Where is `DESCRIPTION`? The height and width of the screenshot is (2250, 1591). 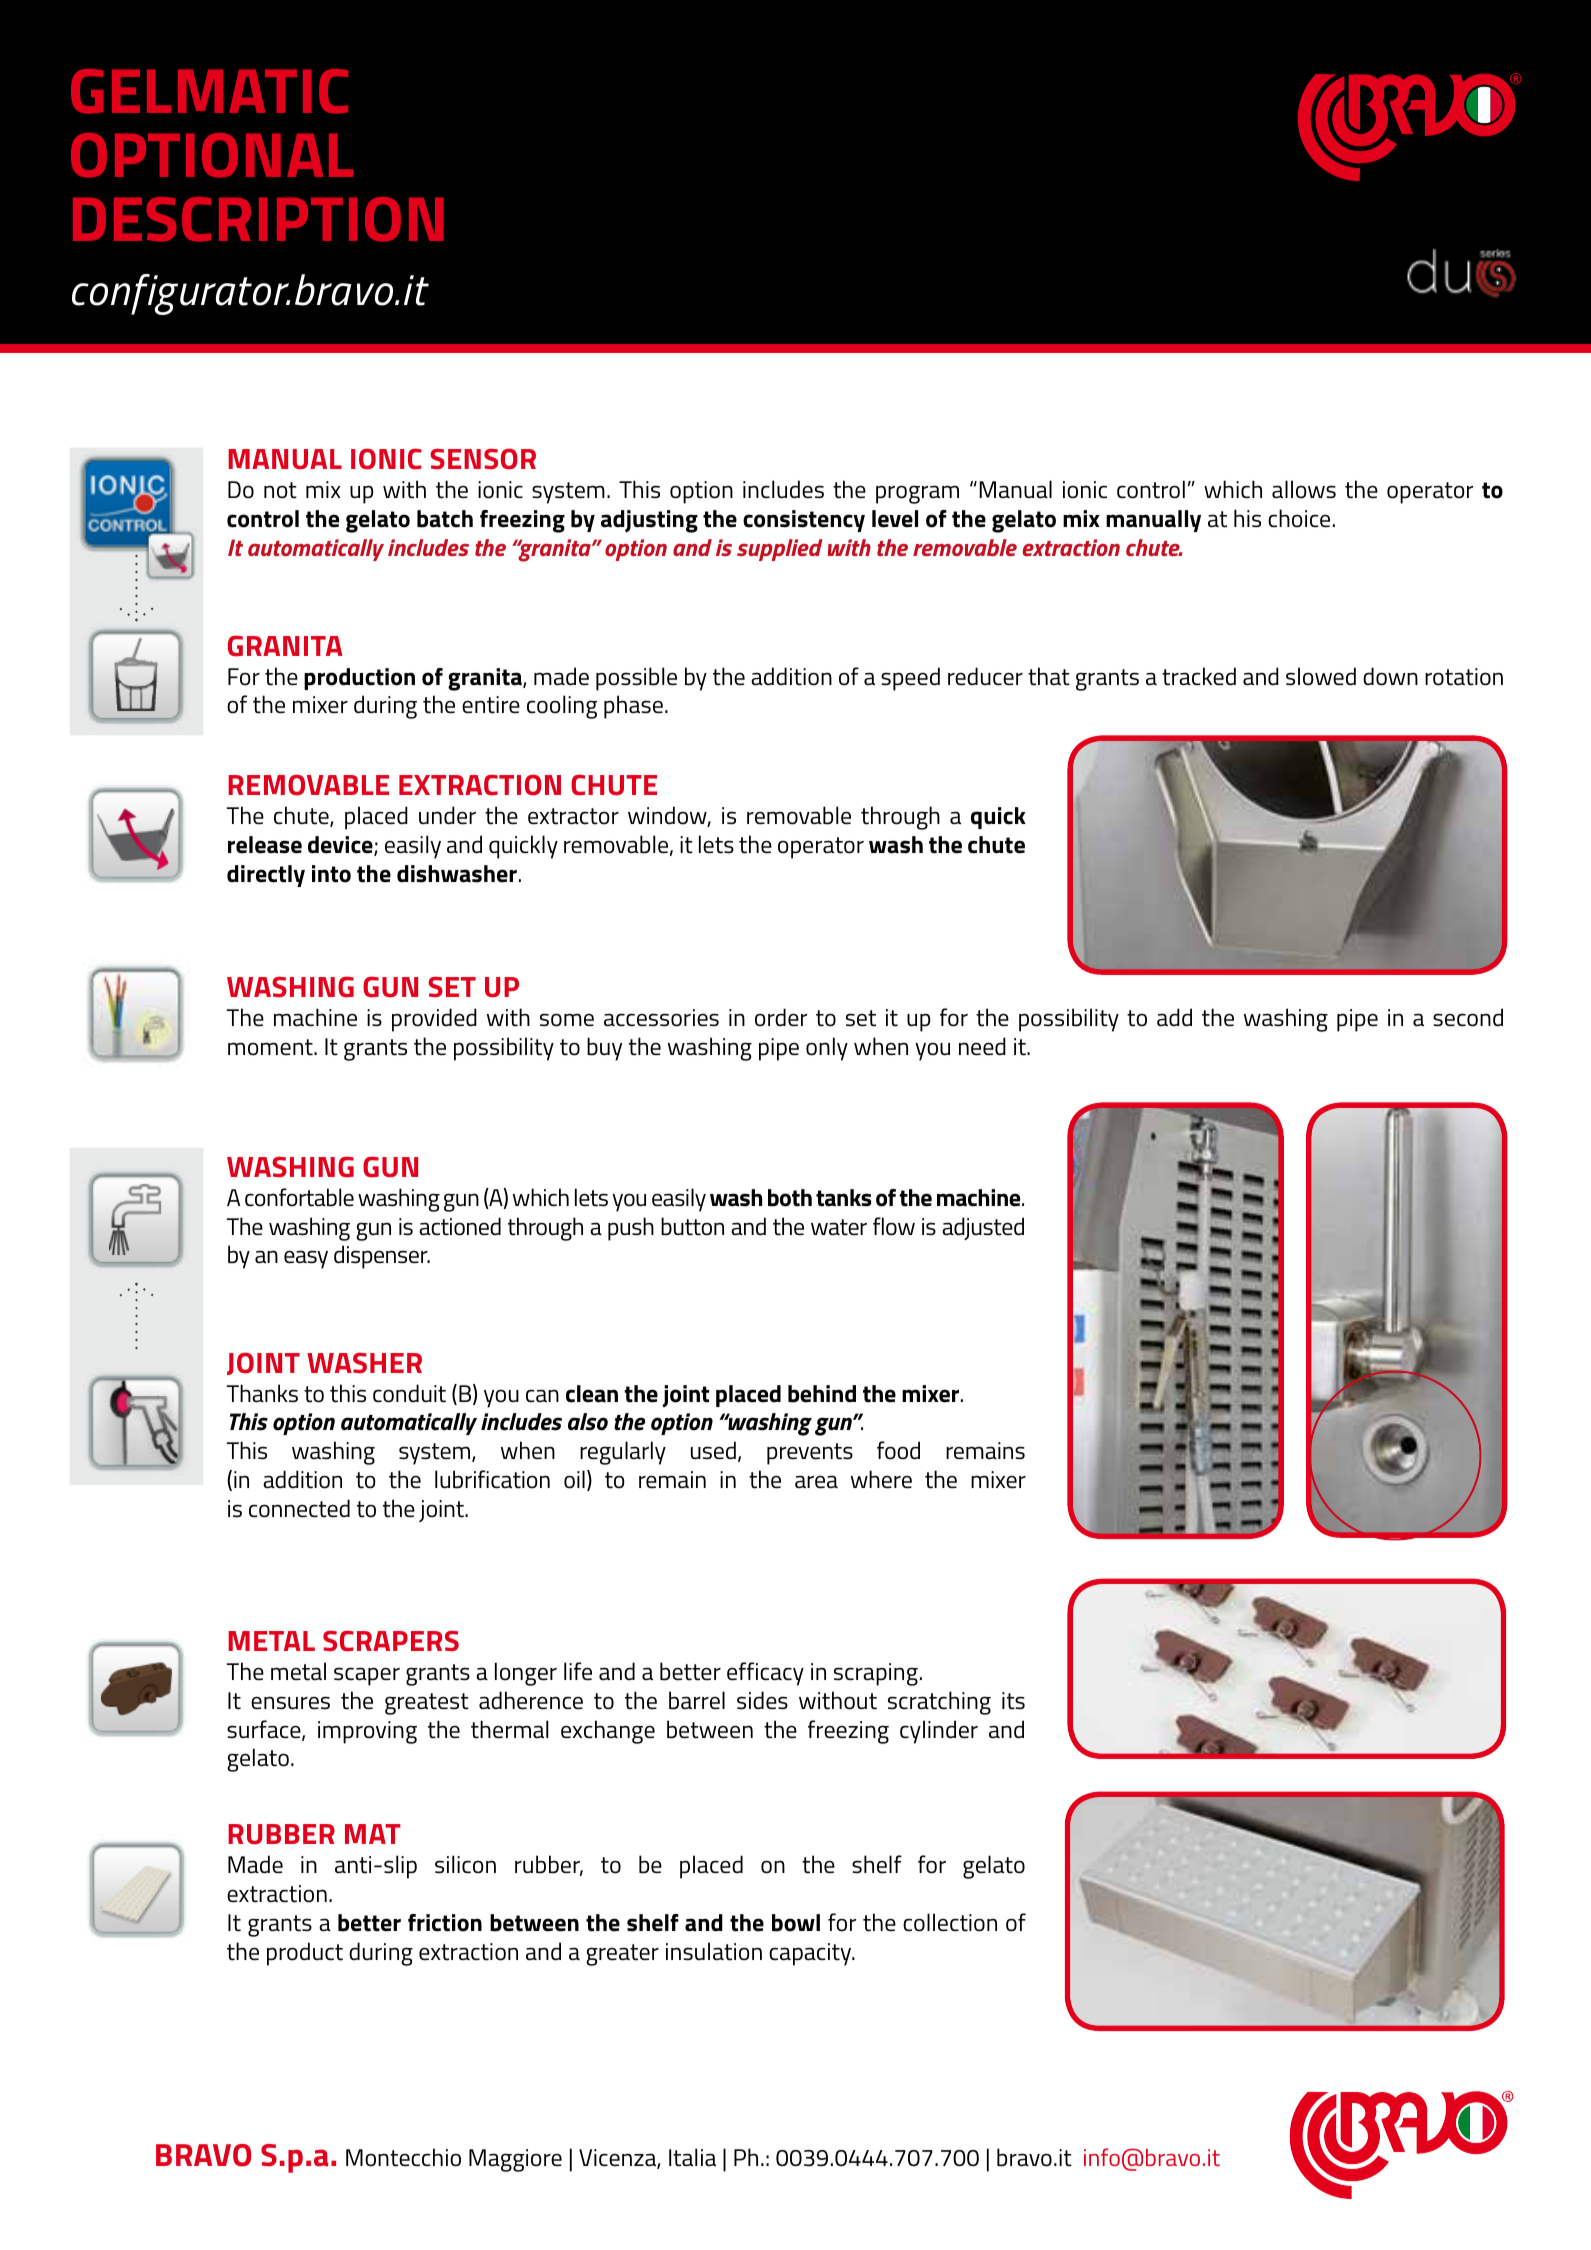
DESCRIPTION is located at coordinates (258, 219).
